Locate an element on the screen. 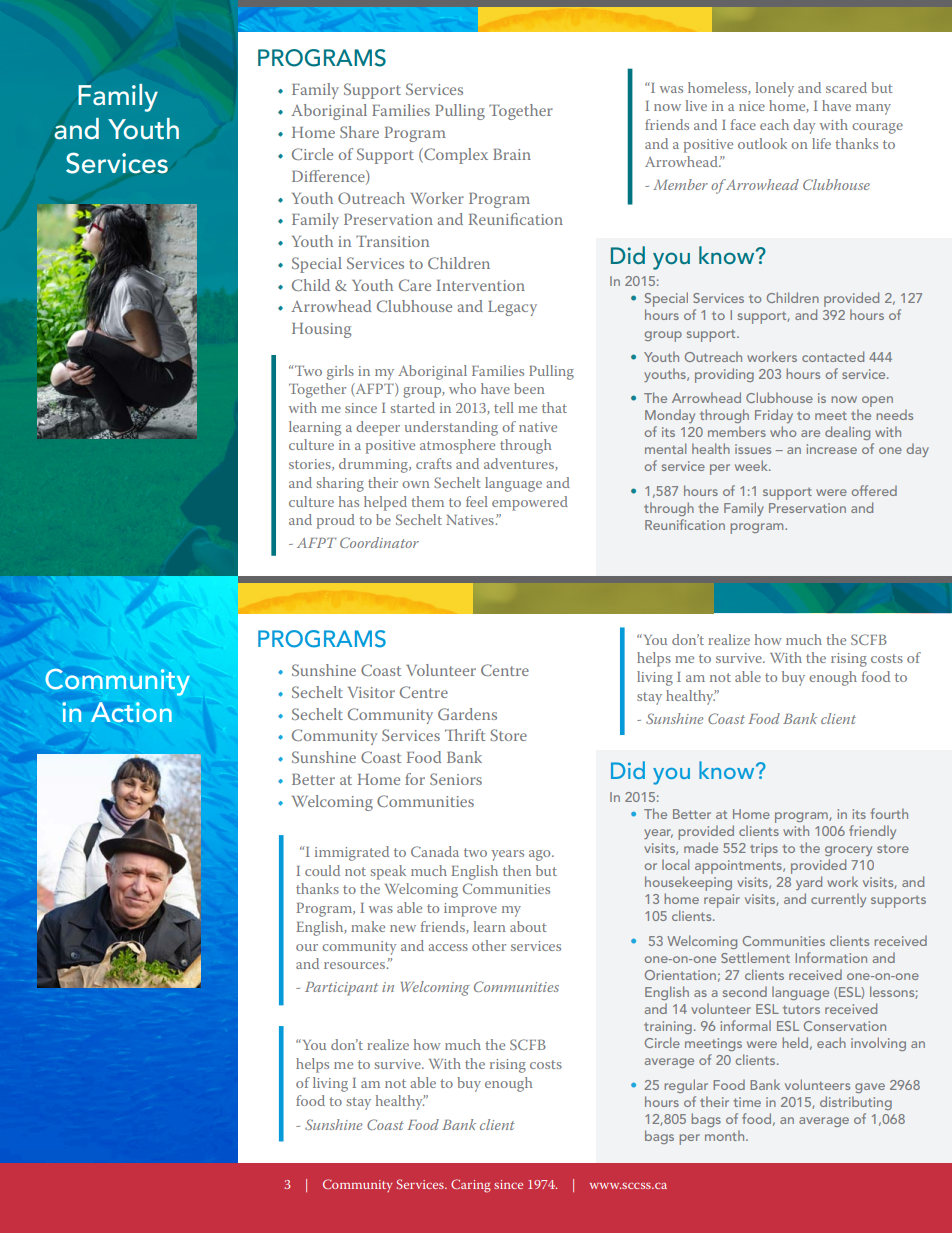 This screenshot has width=952, height=1233. Caring is located at coordinates (471, 1186).
